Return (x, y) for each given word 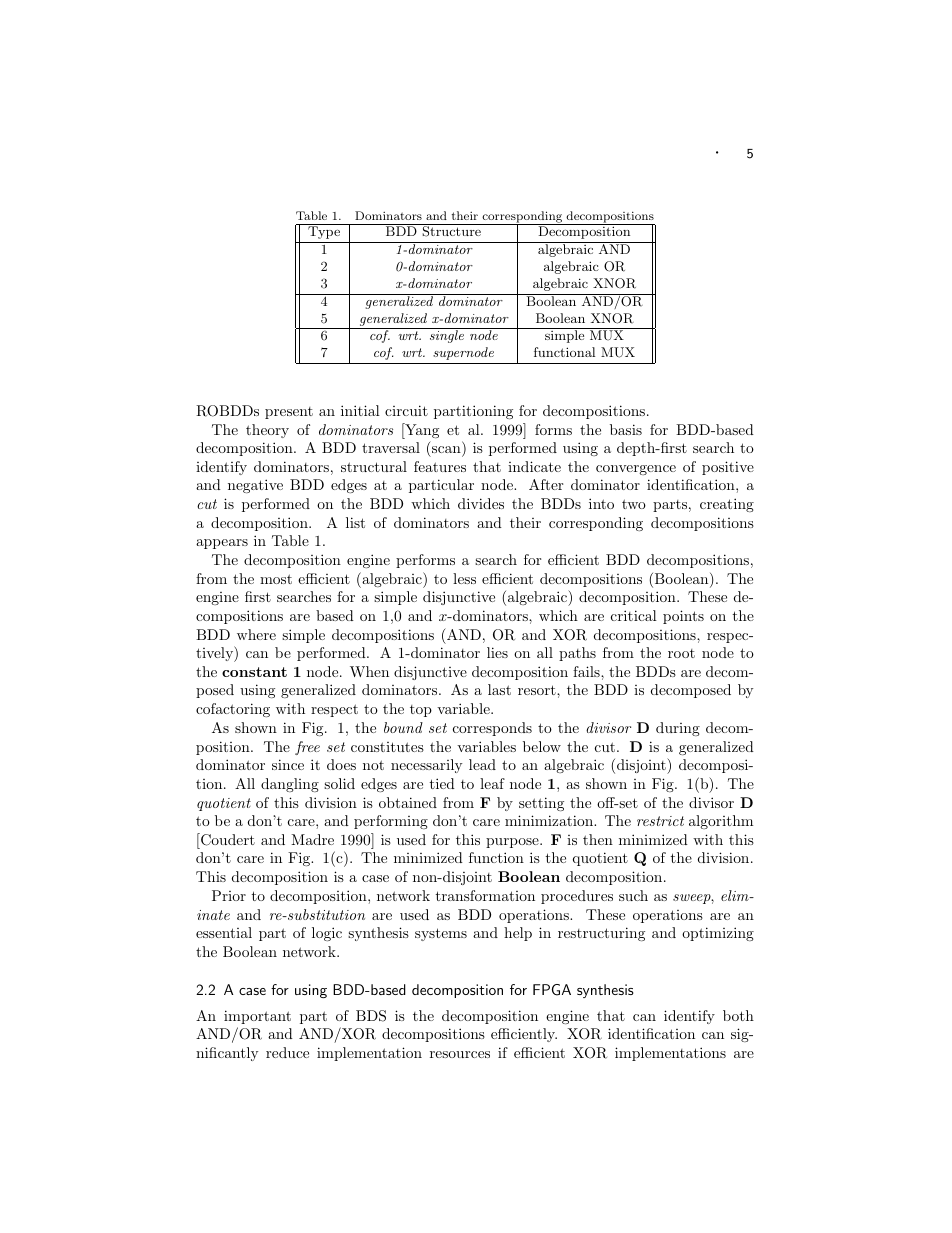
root (681, 653)
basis (626, 429)
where (256, 634)
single (447, 336)
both (738, 1015)
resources (460, 1054)
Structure (452, 230)
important (257, 1017)
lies (497, 652)
